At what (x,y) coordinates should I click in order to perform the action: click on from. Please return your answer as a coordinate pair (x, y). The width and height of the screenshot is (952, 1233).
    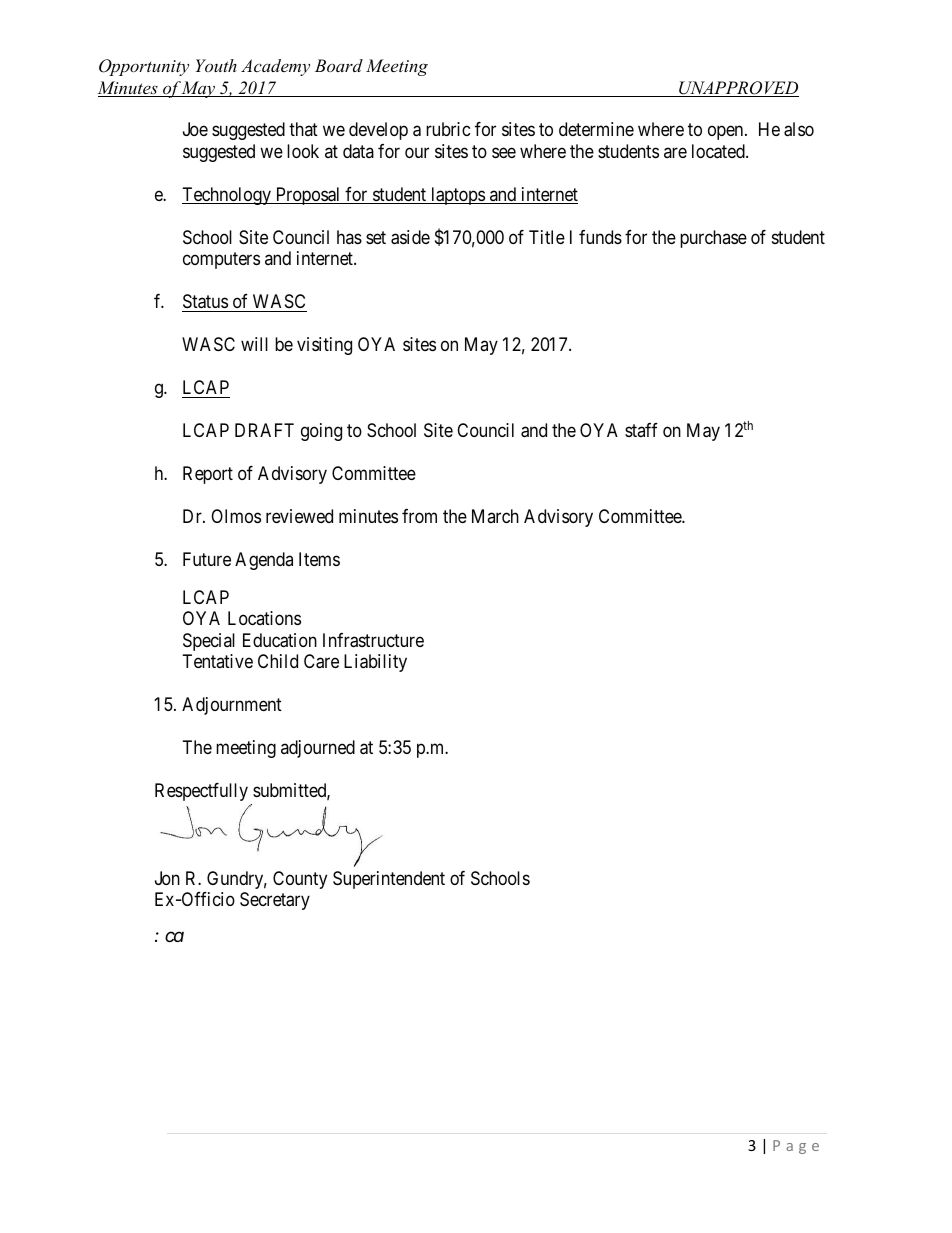
    Looking at the image, I should click on (419, 516).
